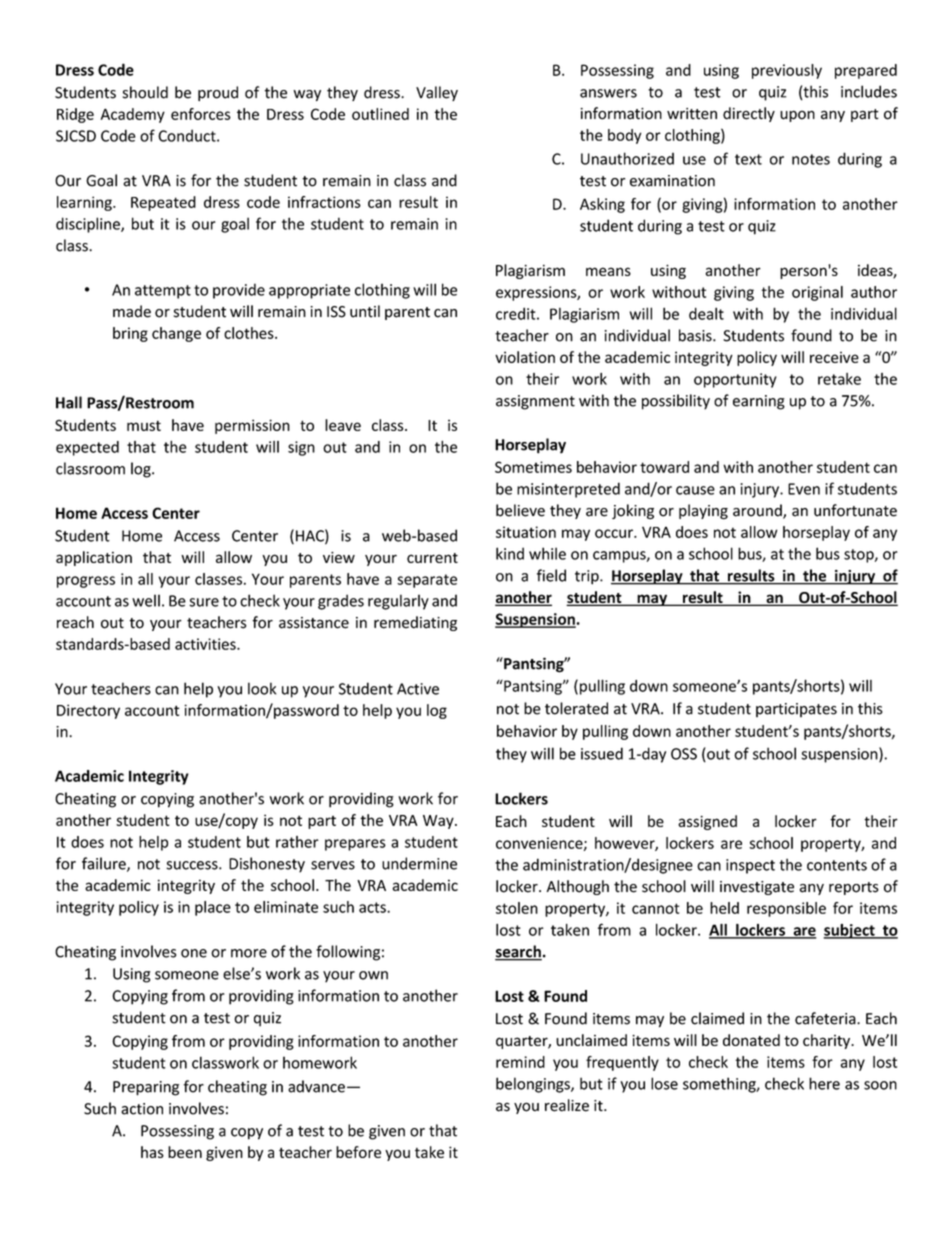 The height and width of the document is (1233, 952). I want to click on must, so click(144, 425).
